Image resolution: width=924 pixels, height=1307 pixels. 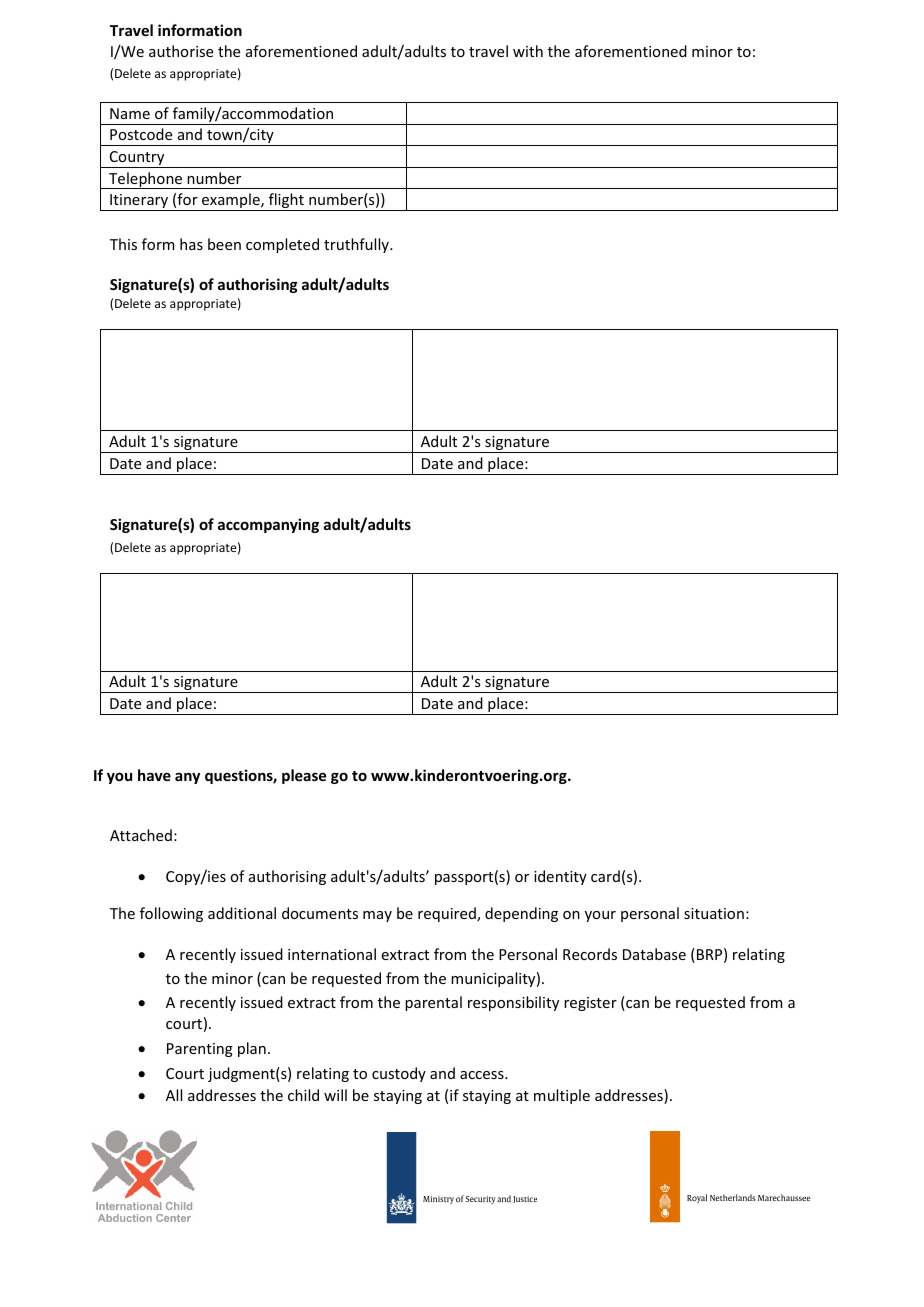 I want to click on has, so click(x=191, y=244).
